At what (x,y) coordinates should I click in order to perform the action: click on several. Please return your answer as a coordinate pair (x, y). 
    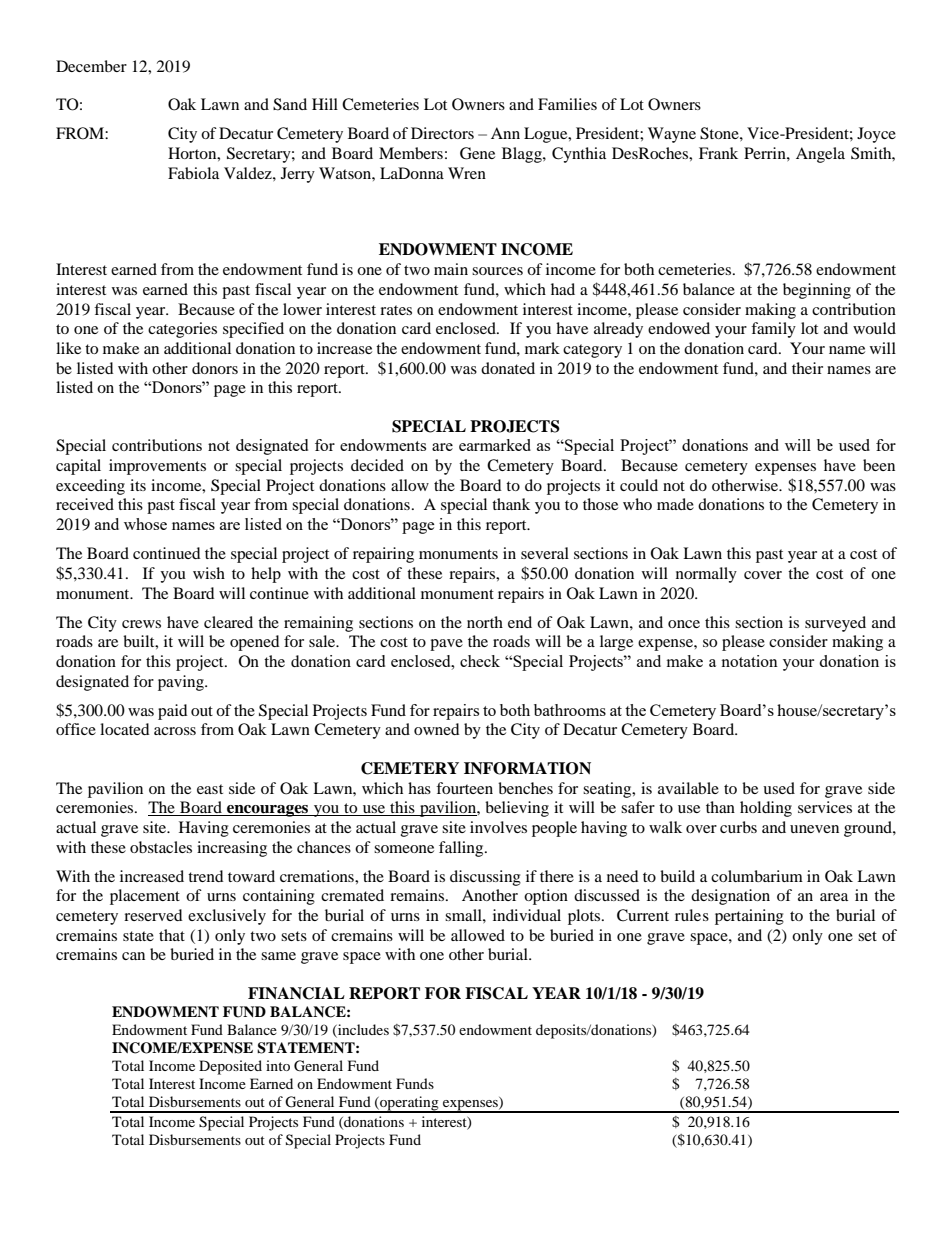
    Looking at the image, I should click on (545, 553).
